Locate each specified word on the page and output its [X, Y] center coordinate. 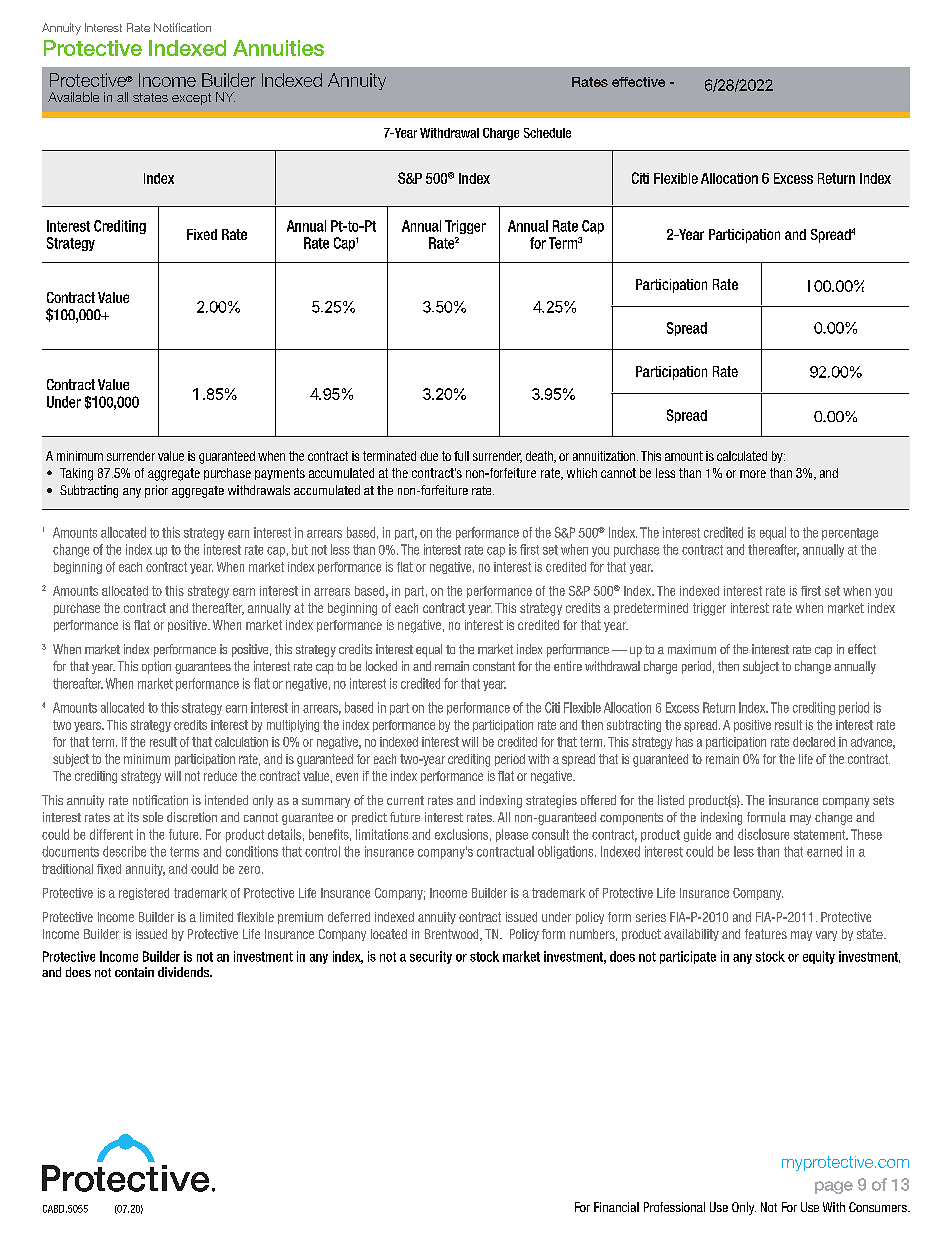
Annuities [278, 48]
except [191, 99]
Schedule [547, 133]
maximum [692, 649]
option [156, 667]
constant [494, 666]
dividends [184, 972]
